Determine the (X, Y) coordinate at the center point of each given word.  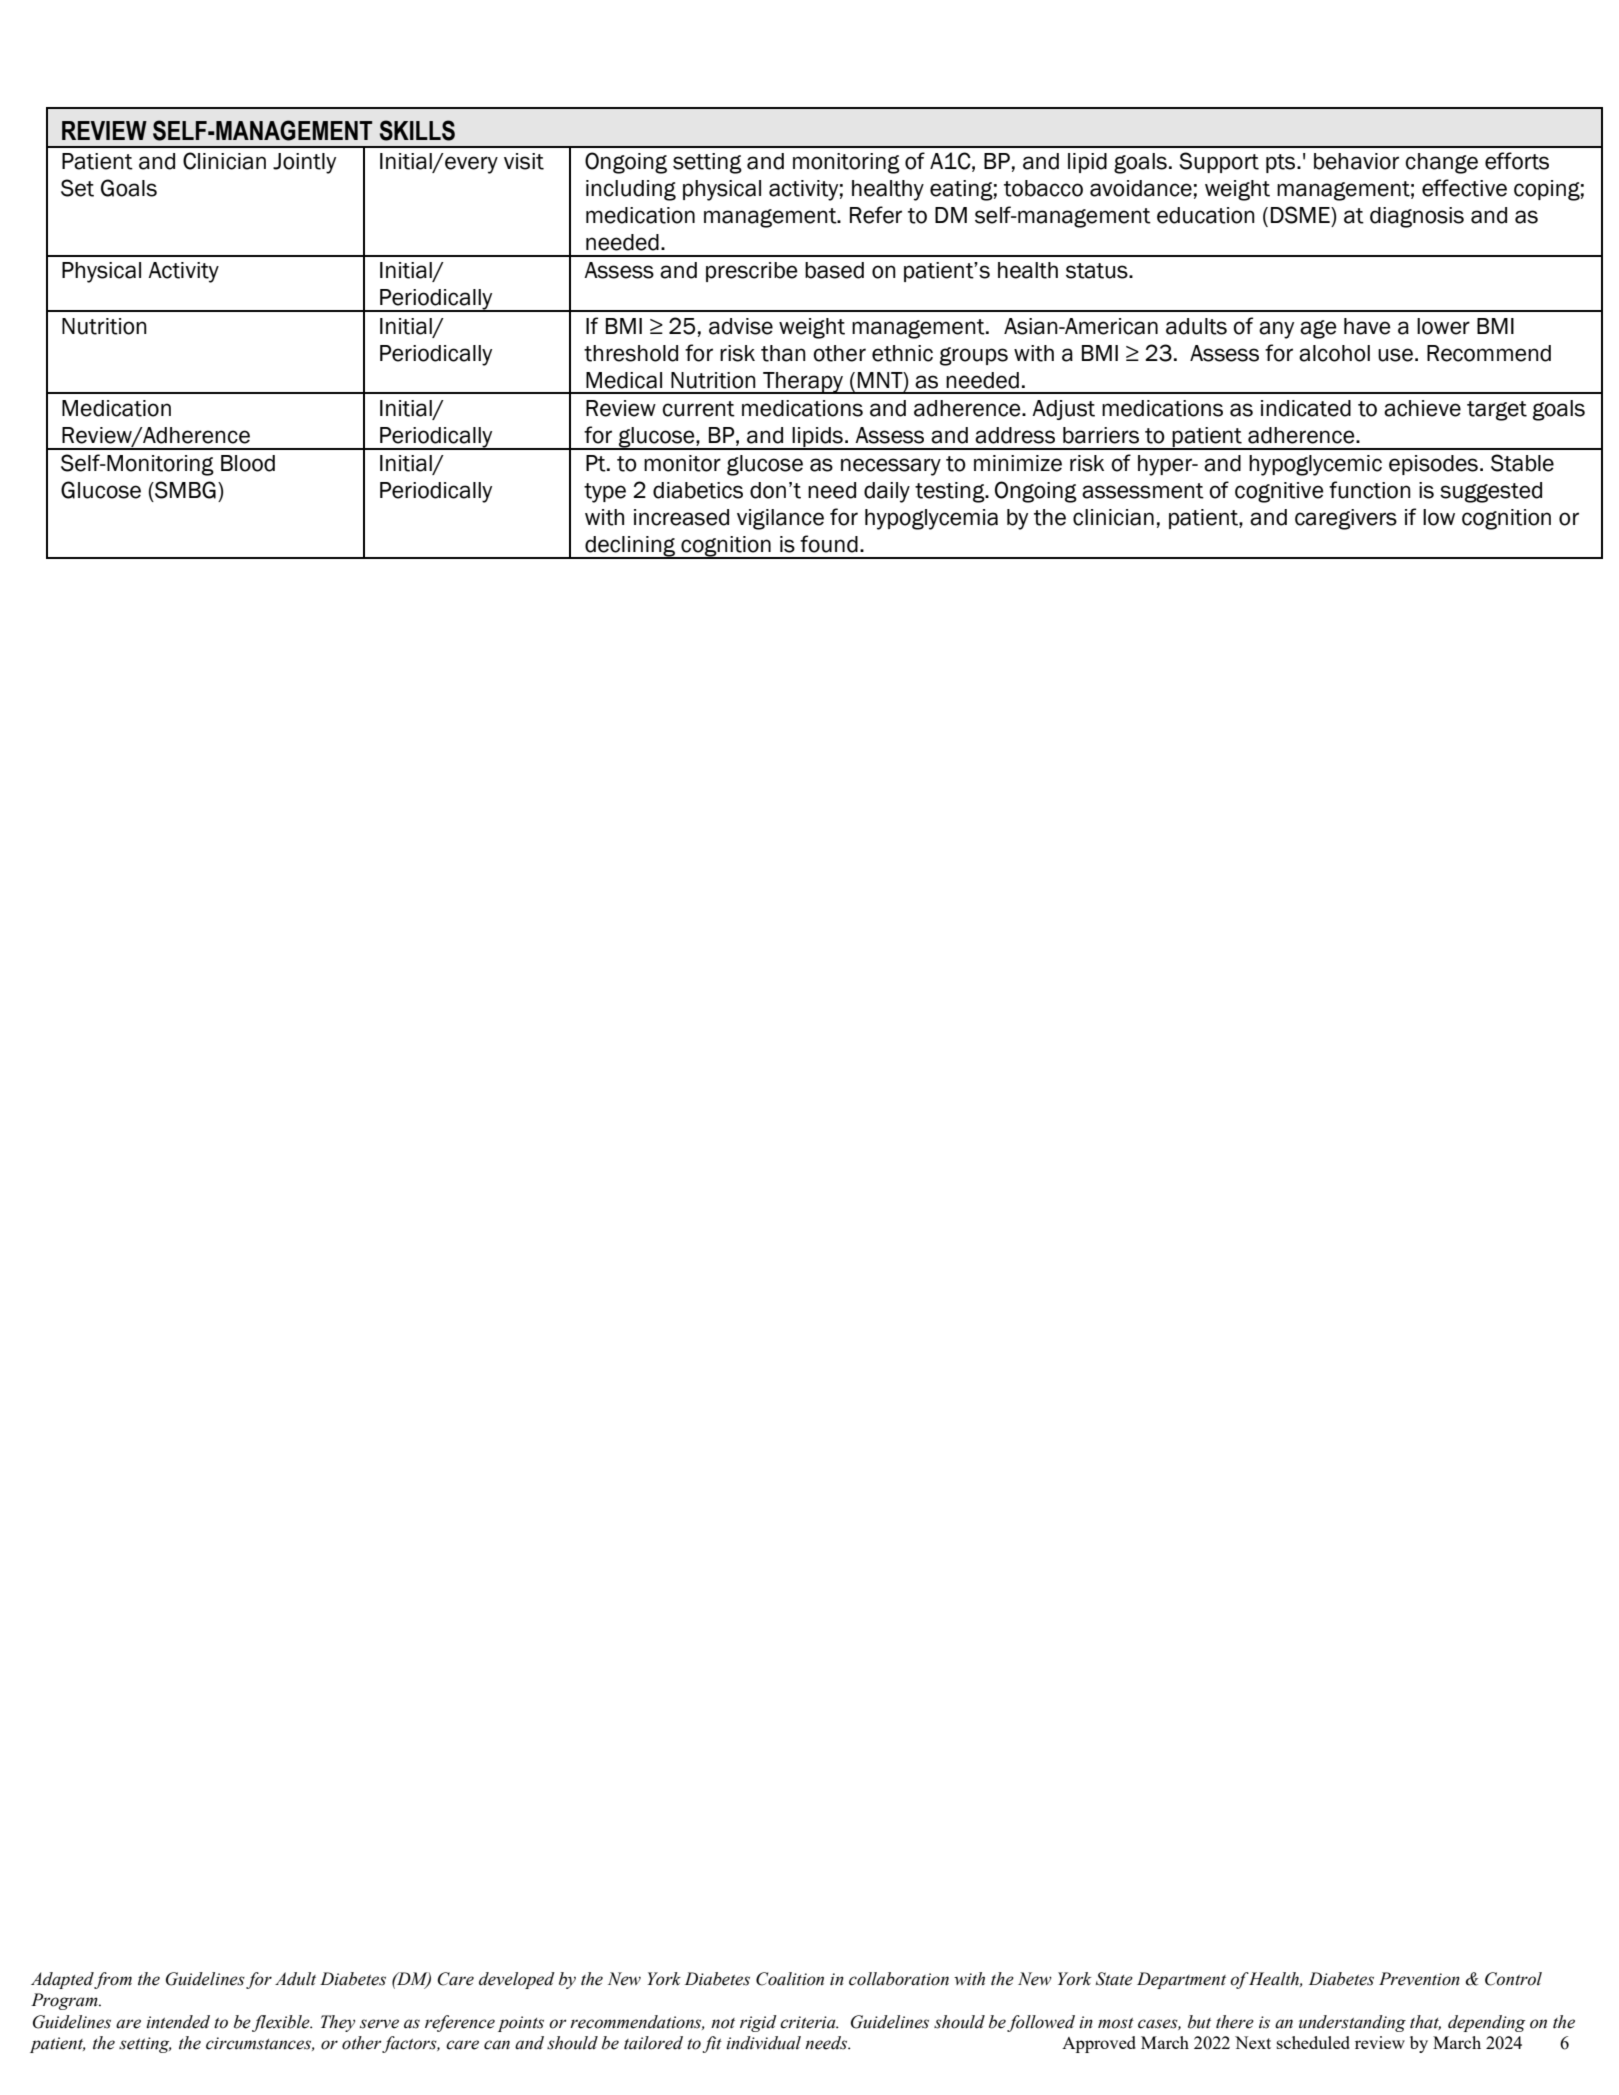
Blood (248, 463)
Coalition (790, 1979)
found (829, 544)
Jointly (304, 163)
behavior (1356, 161)
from (113, 1980)
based (834, 270)
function (1370, 490)
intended (178, 2022)
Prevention (1419, 1979)
